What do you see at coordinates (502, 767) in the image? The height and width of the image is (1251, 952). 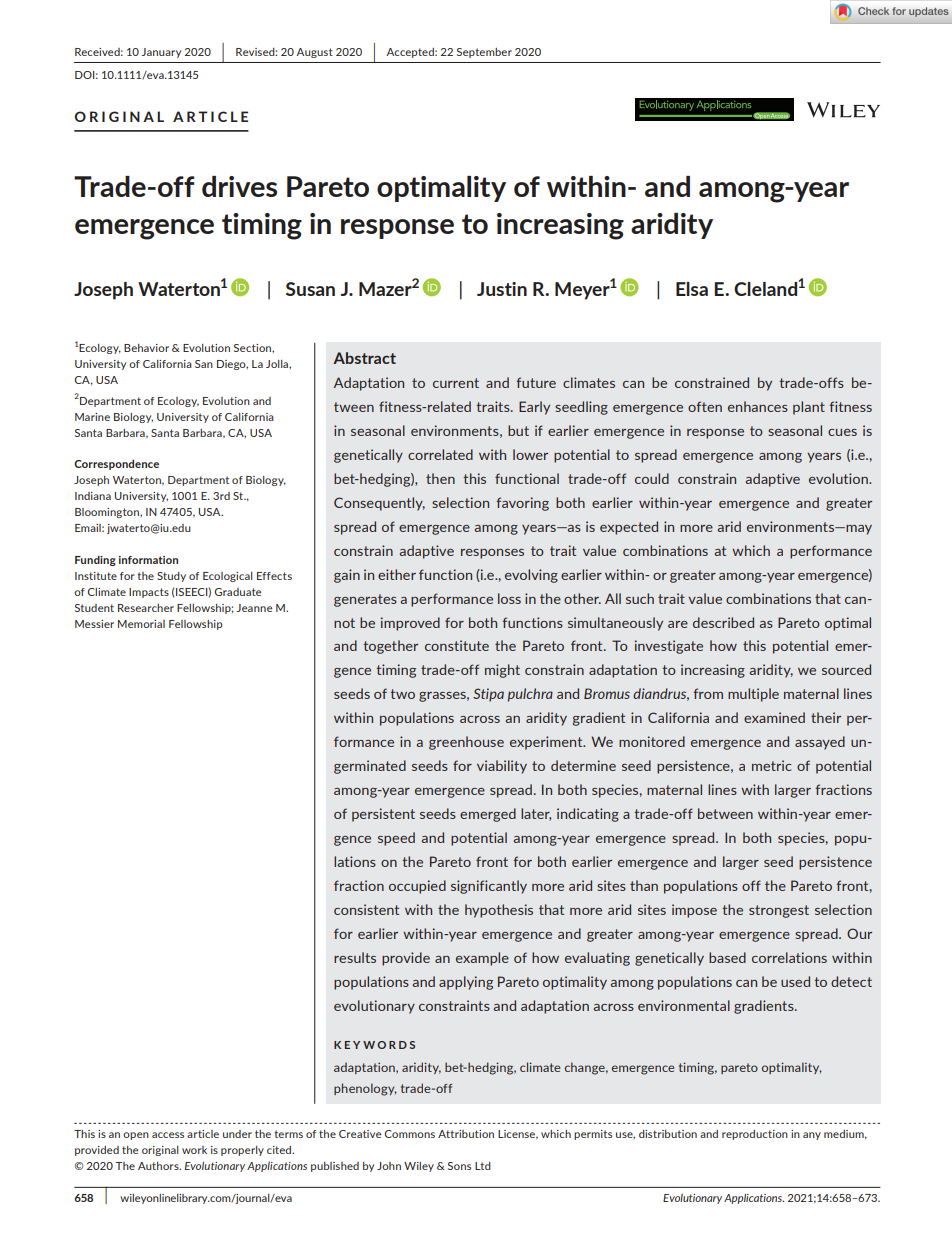 I see `viability` at bounding box center [502, 767].
